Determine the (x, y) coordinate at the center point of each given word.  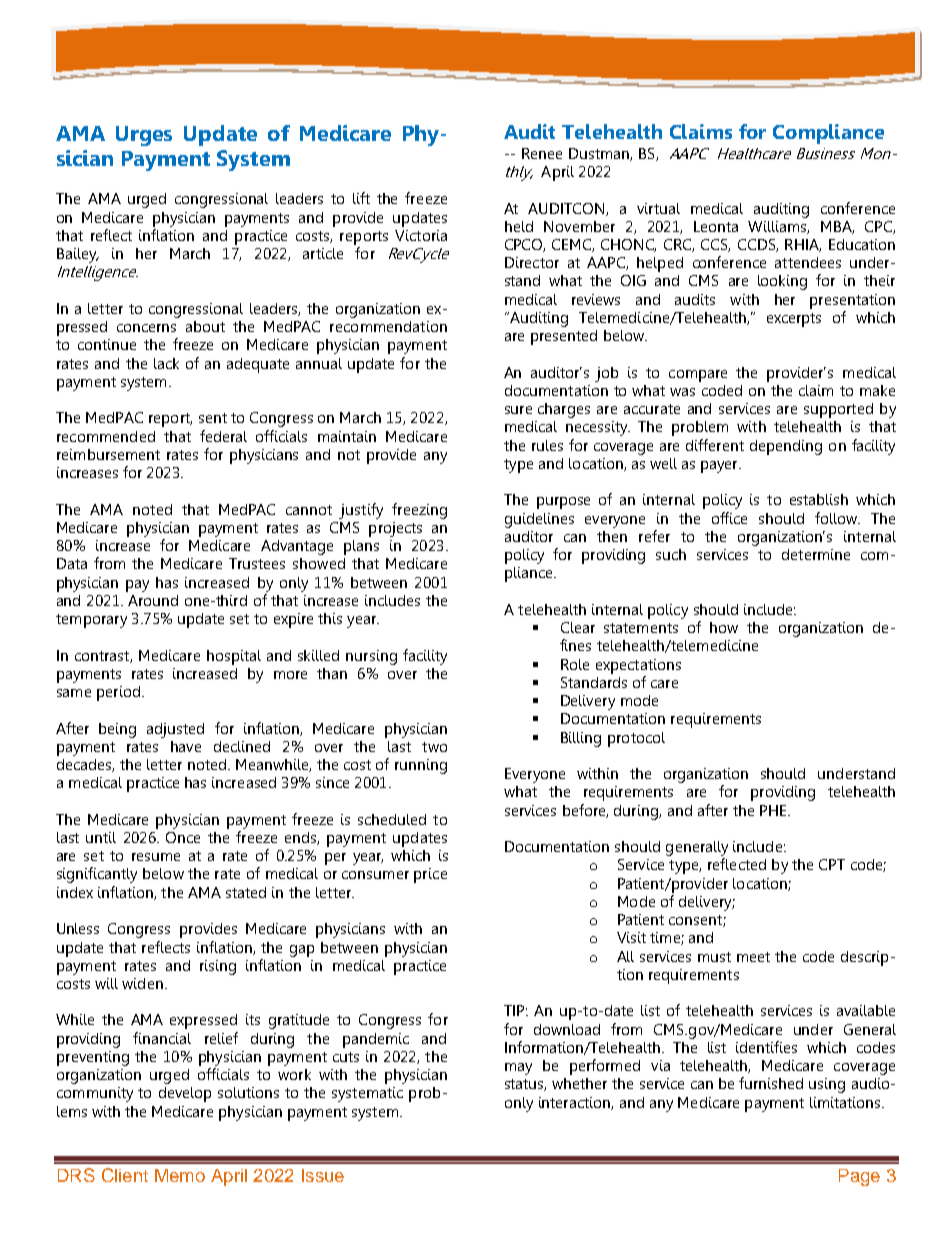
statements (641, 628)
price (430, 875)
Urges (144, 136)
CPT (832, 864)
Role (575, 664)
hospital (234, 657)
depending (786, 447)
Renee (542, 153)
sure (518, 410)
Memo (180, 1175)
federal (223, 436)
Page (859, 1177)
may (518, 1069)
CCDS (757, 245)
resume (156, 857)
